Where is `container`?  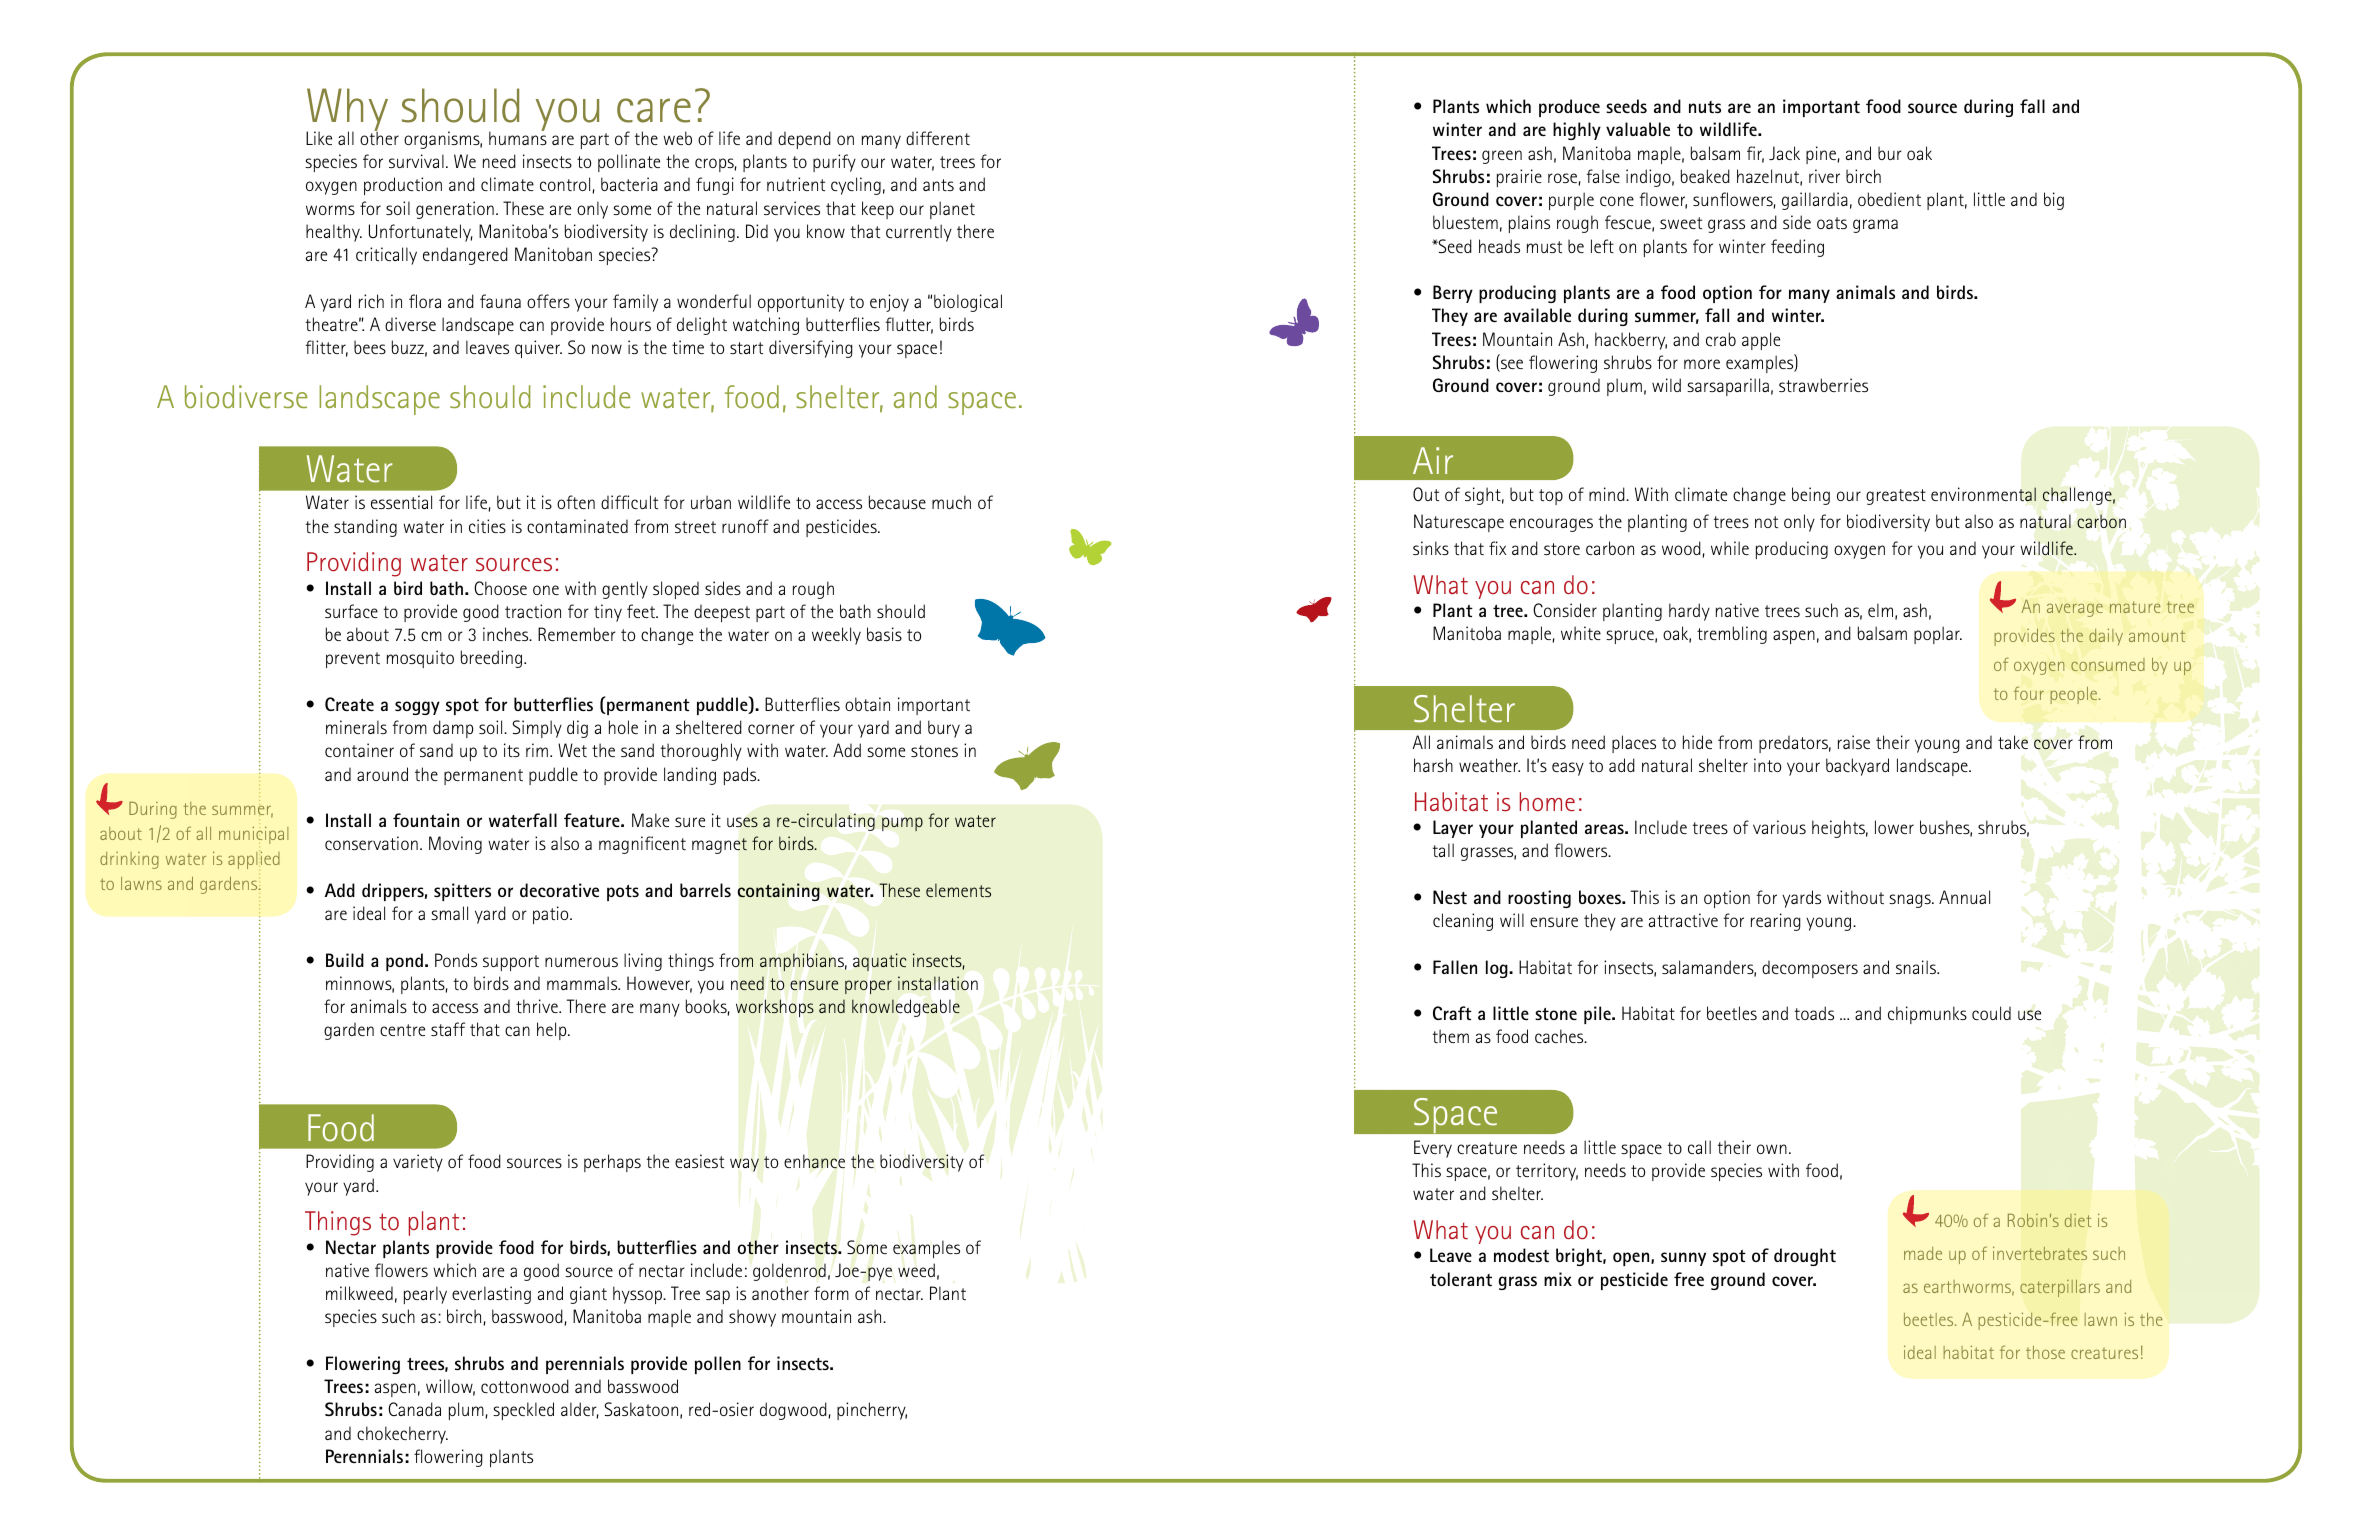
container is located at coordinates (359, 750).
